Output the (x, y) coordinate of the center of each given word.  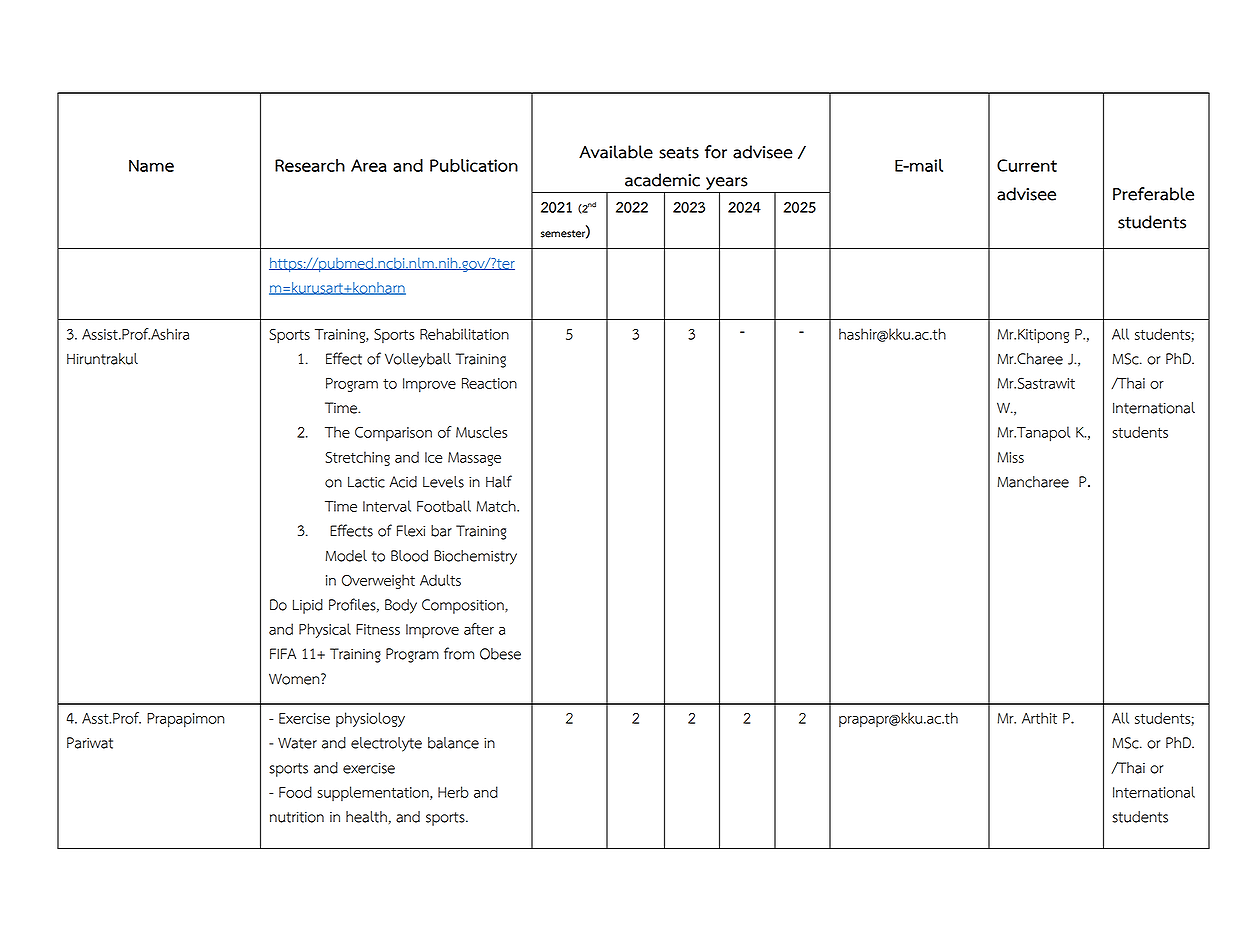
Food (295, 792)
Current (1027, 165)
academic (662, 180)
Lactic (366, 482)
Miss (1010, 457)
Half (499, 481)
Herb (453, 792)
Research (310, 165)
